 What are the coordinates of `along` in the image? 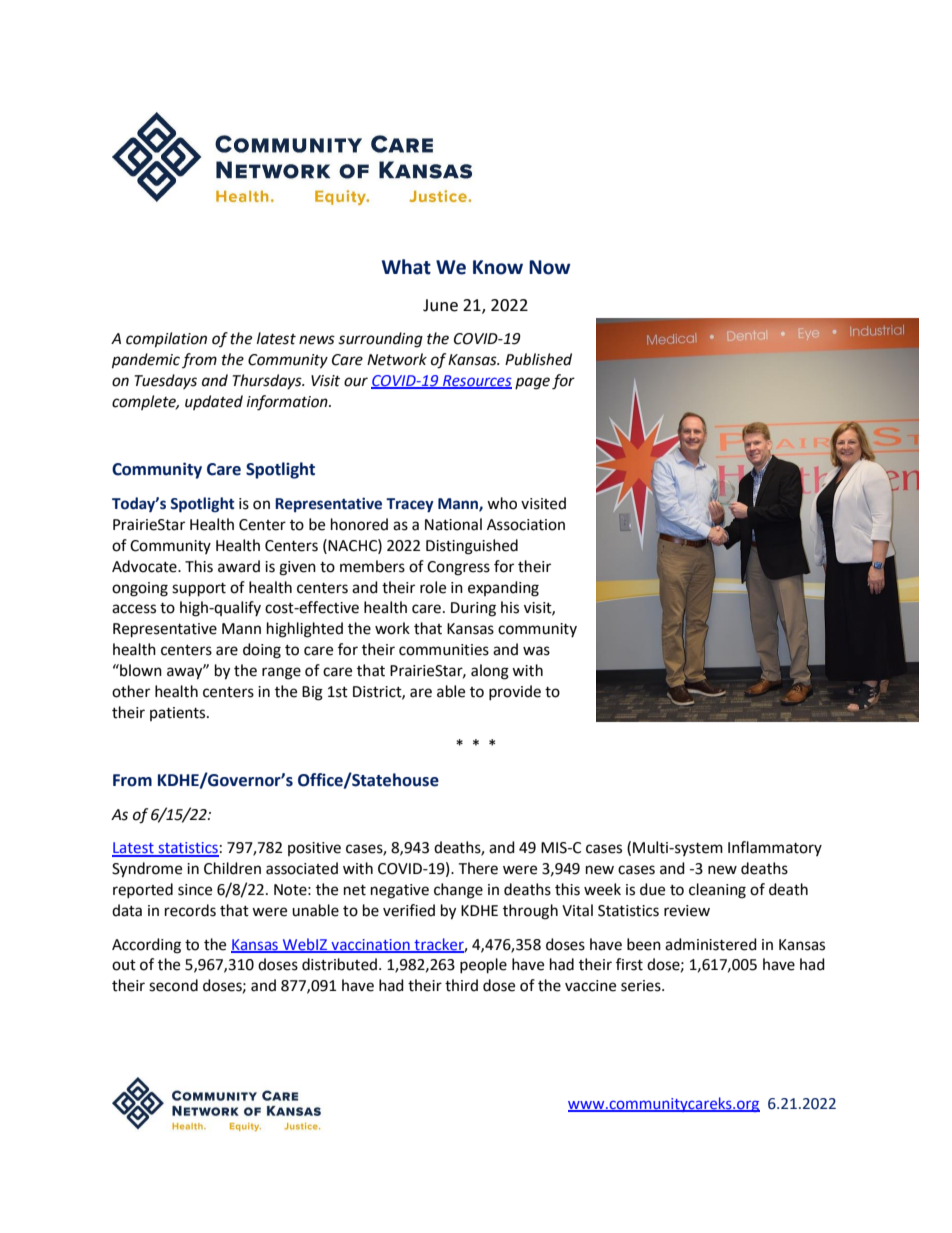 It's located at (490, 672).
